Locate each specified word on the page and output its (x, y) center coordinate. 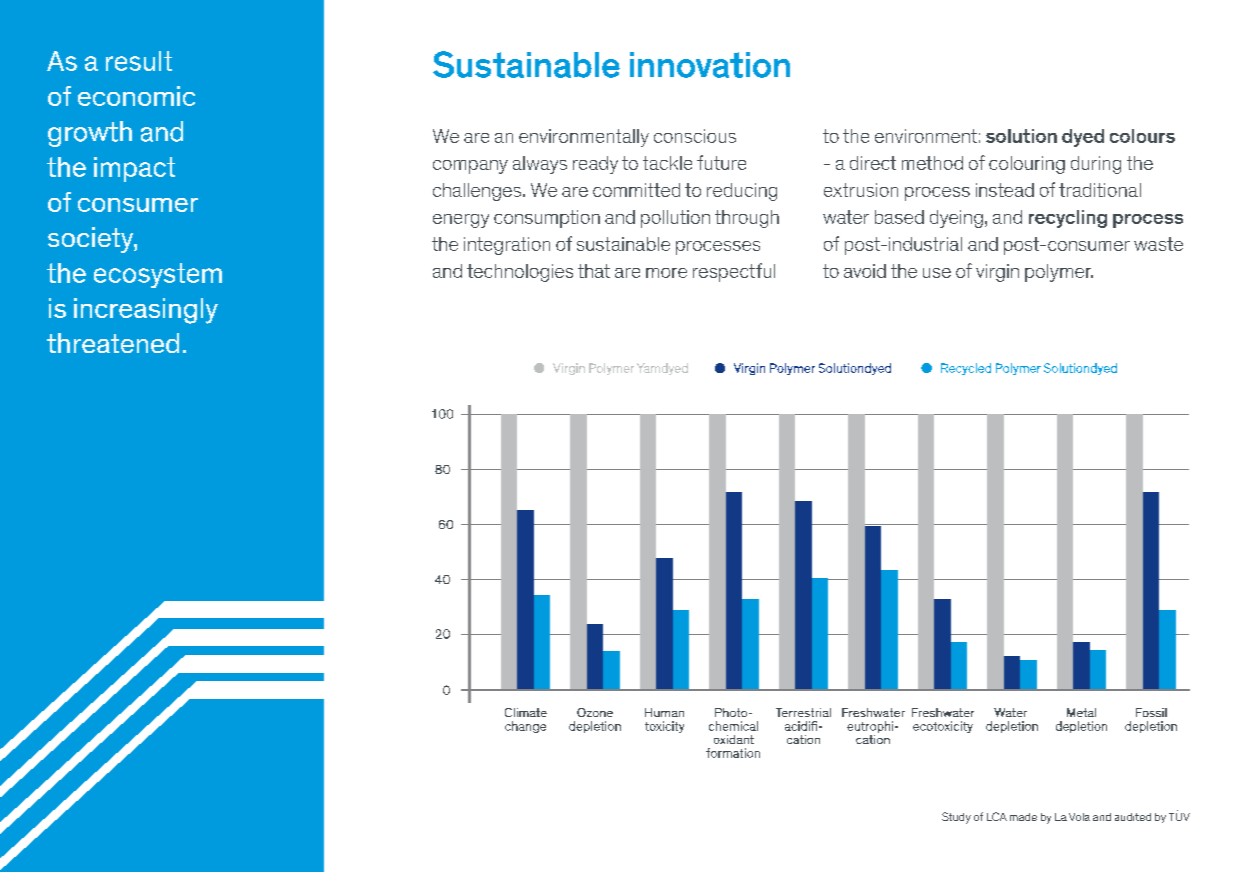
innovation (710, 65)
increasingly (146, 311)
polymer (1059, 273)
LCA (997, 816)
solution (1021, 136)
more (666, 273)
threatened (113, 343)
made (1023, 817)
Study (956, 818)
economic (136, 96)
